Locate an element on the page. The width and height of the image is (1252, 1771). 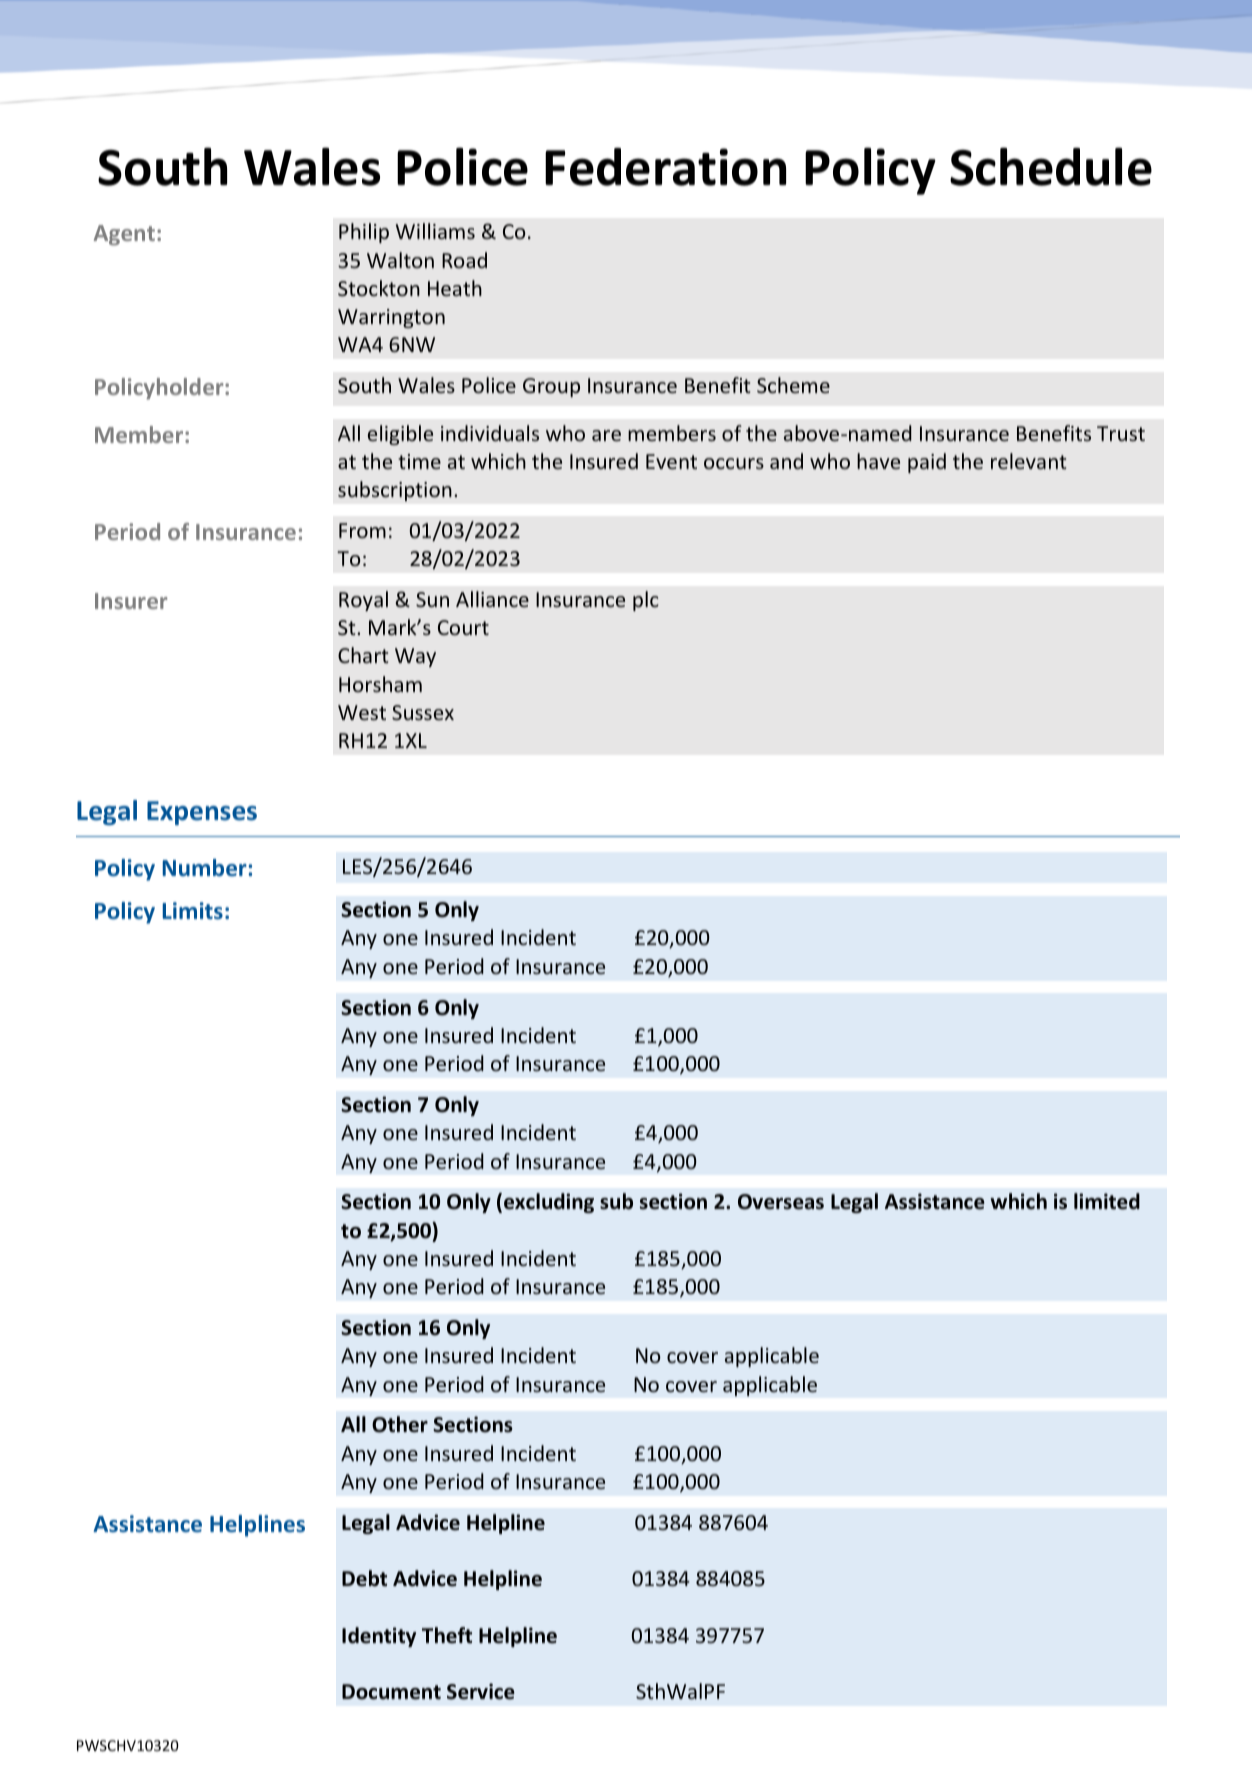
Identity is located at coordinates (379, 1637).
